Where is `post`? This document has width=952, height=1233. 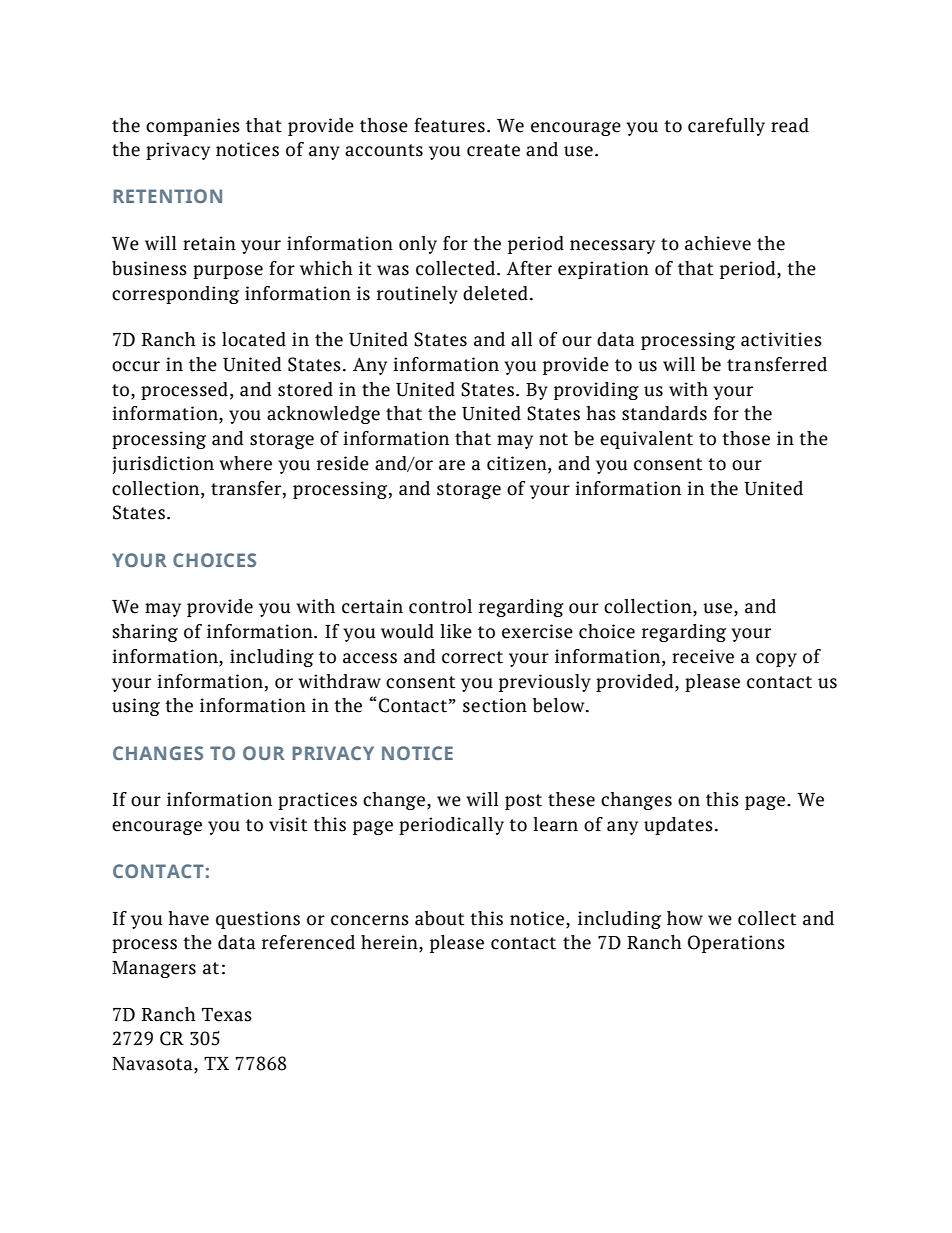
post is located at coordinates (523, 802).
